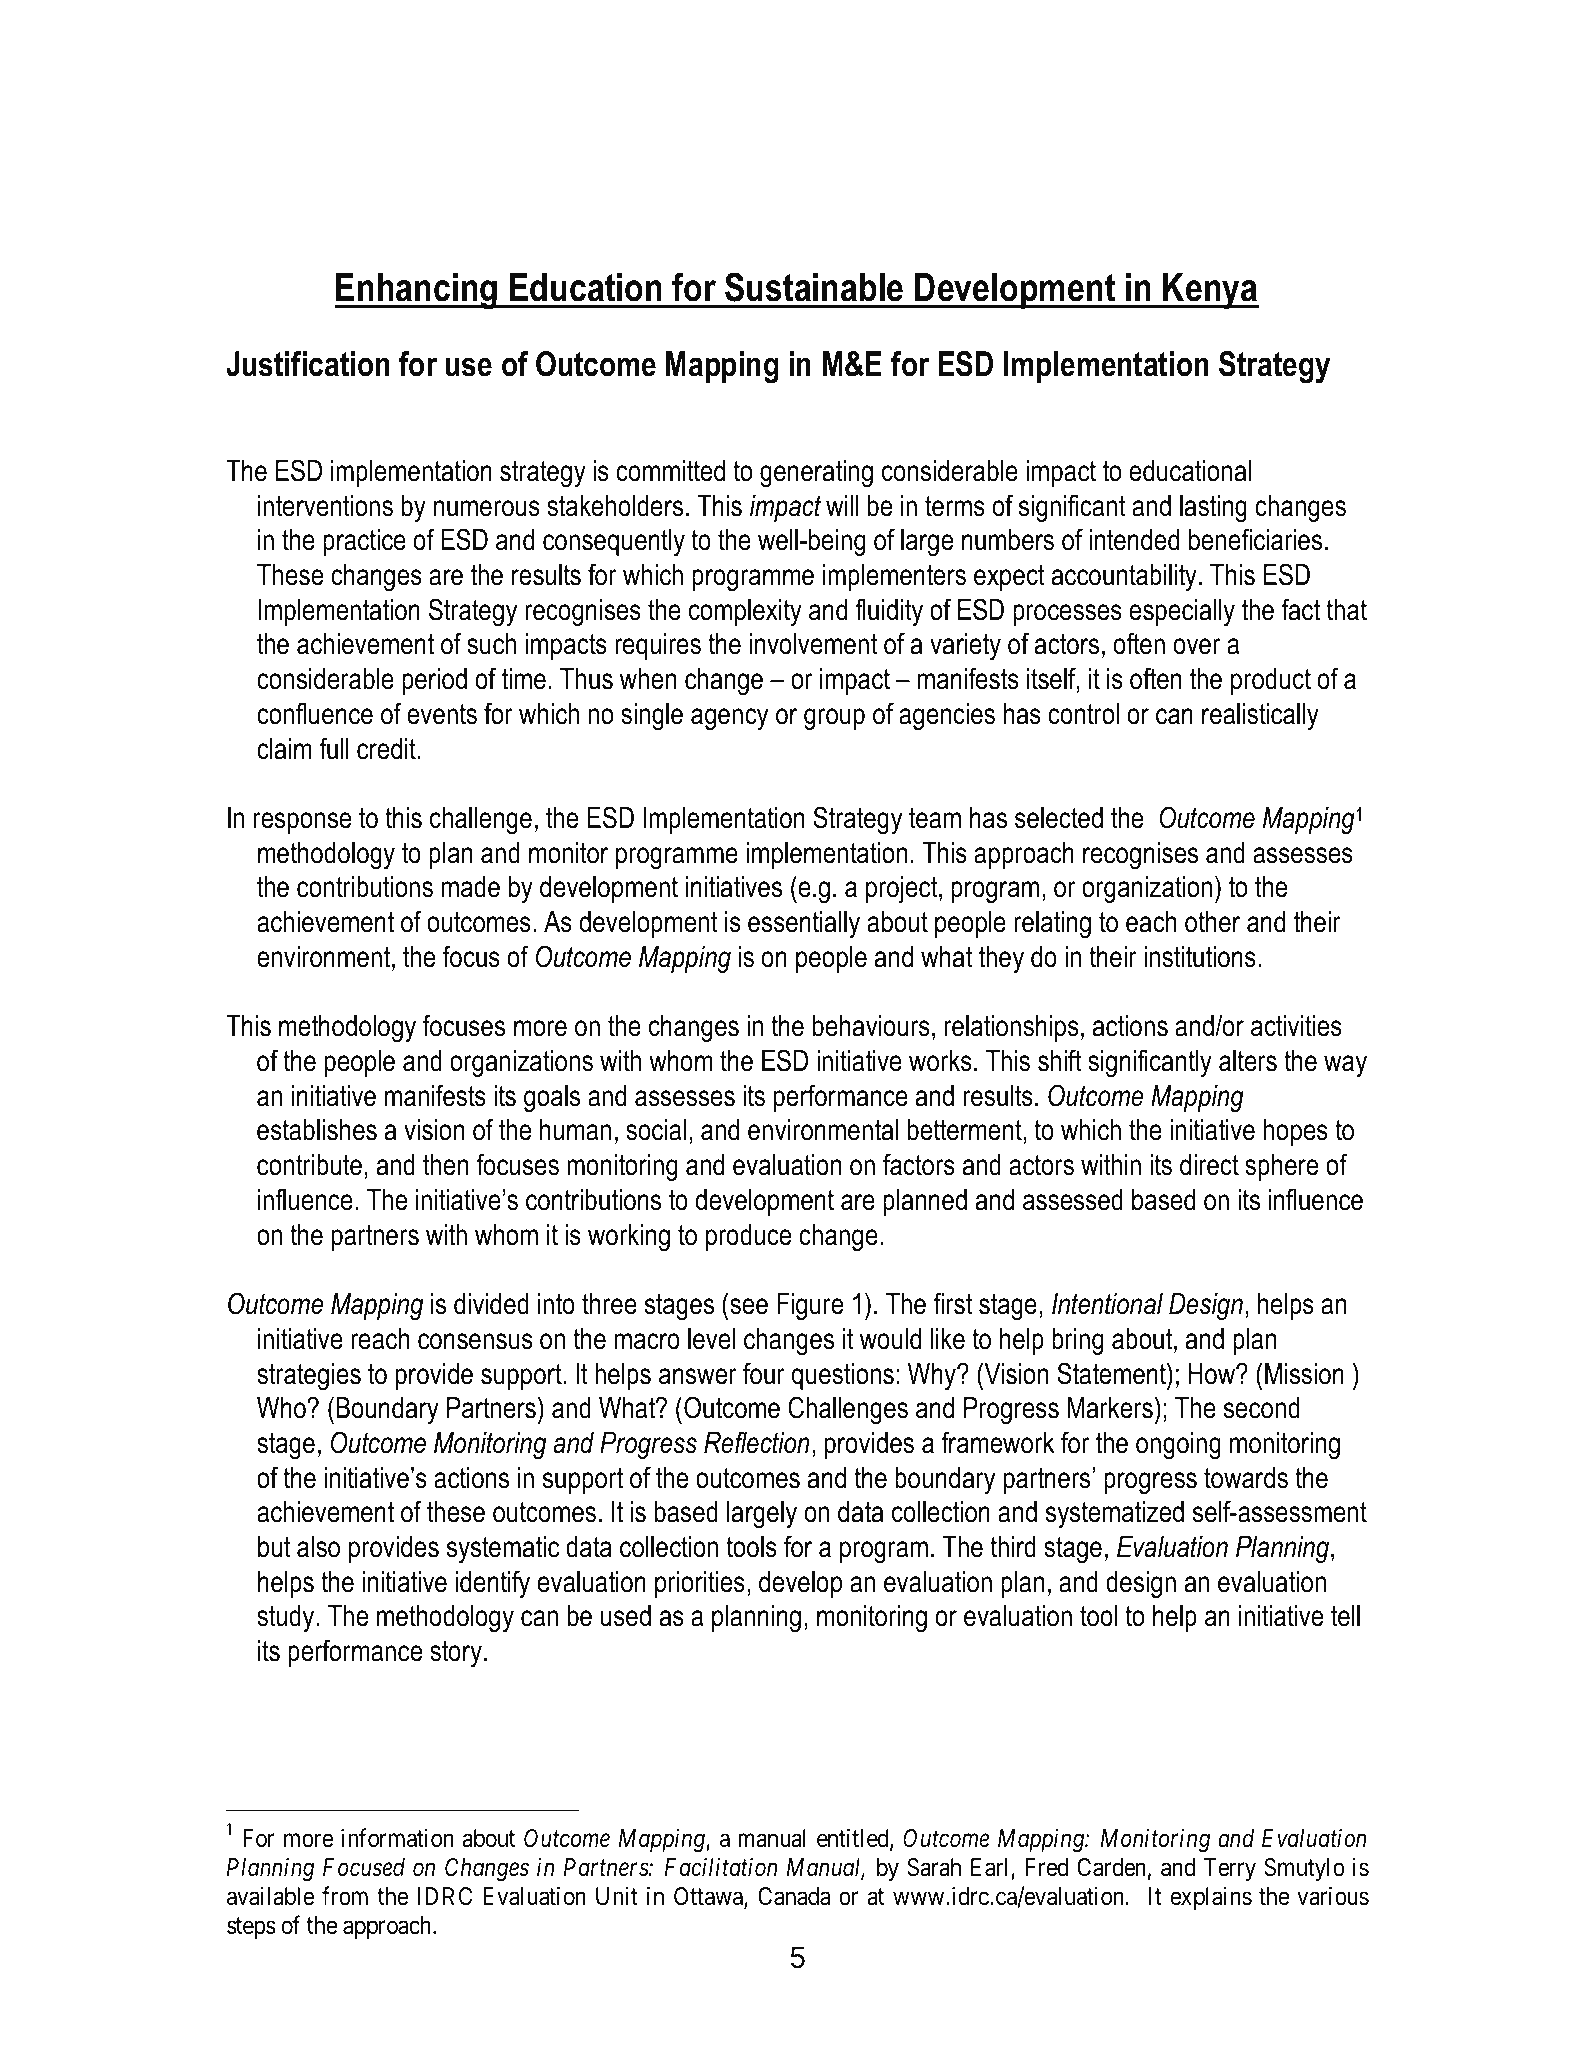  Describe the element at coordinates (417, 291) in the screenshot. I see `Enhancing` at that location.
